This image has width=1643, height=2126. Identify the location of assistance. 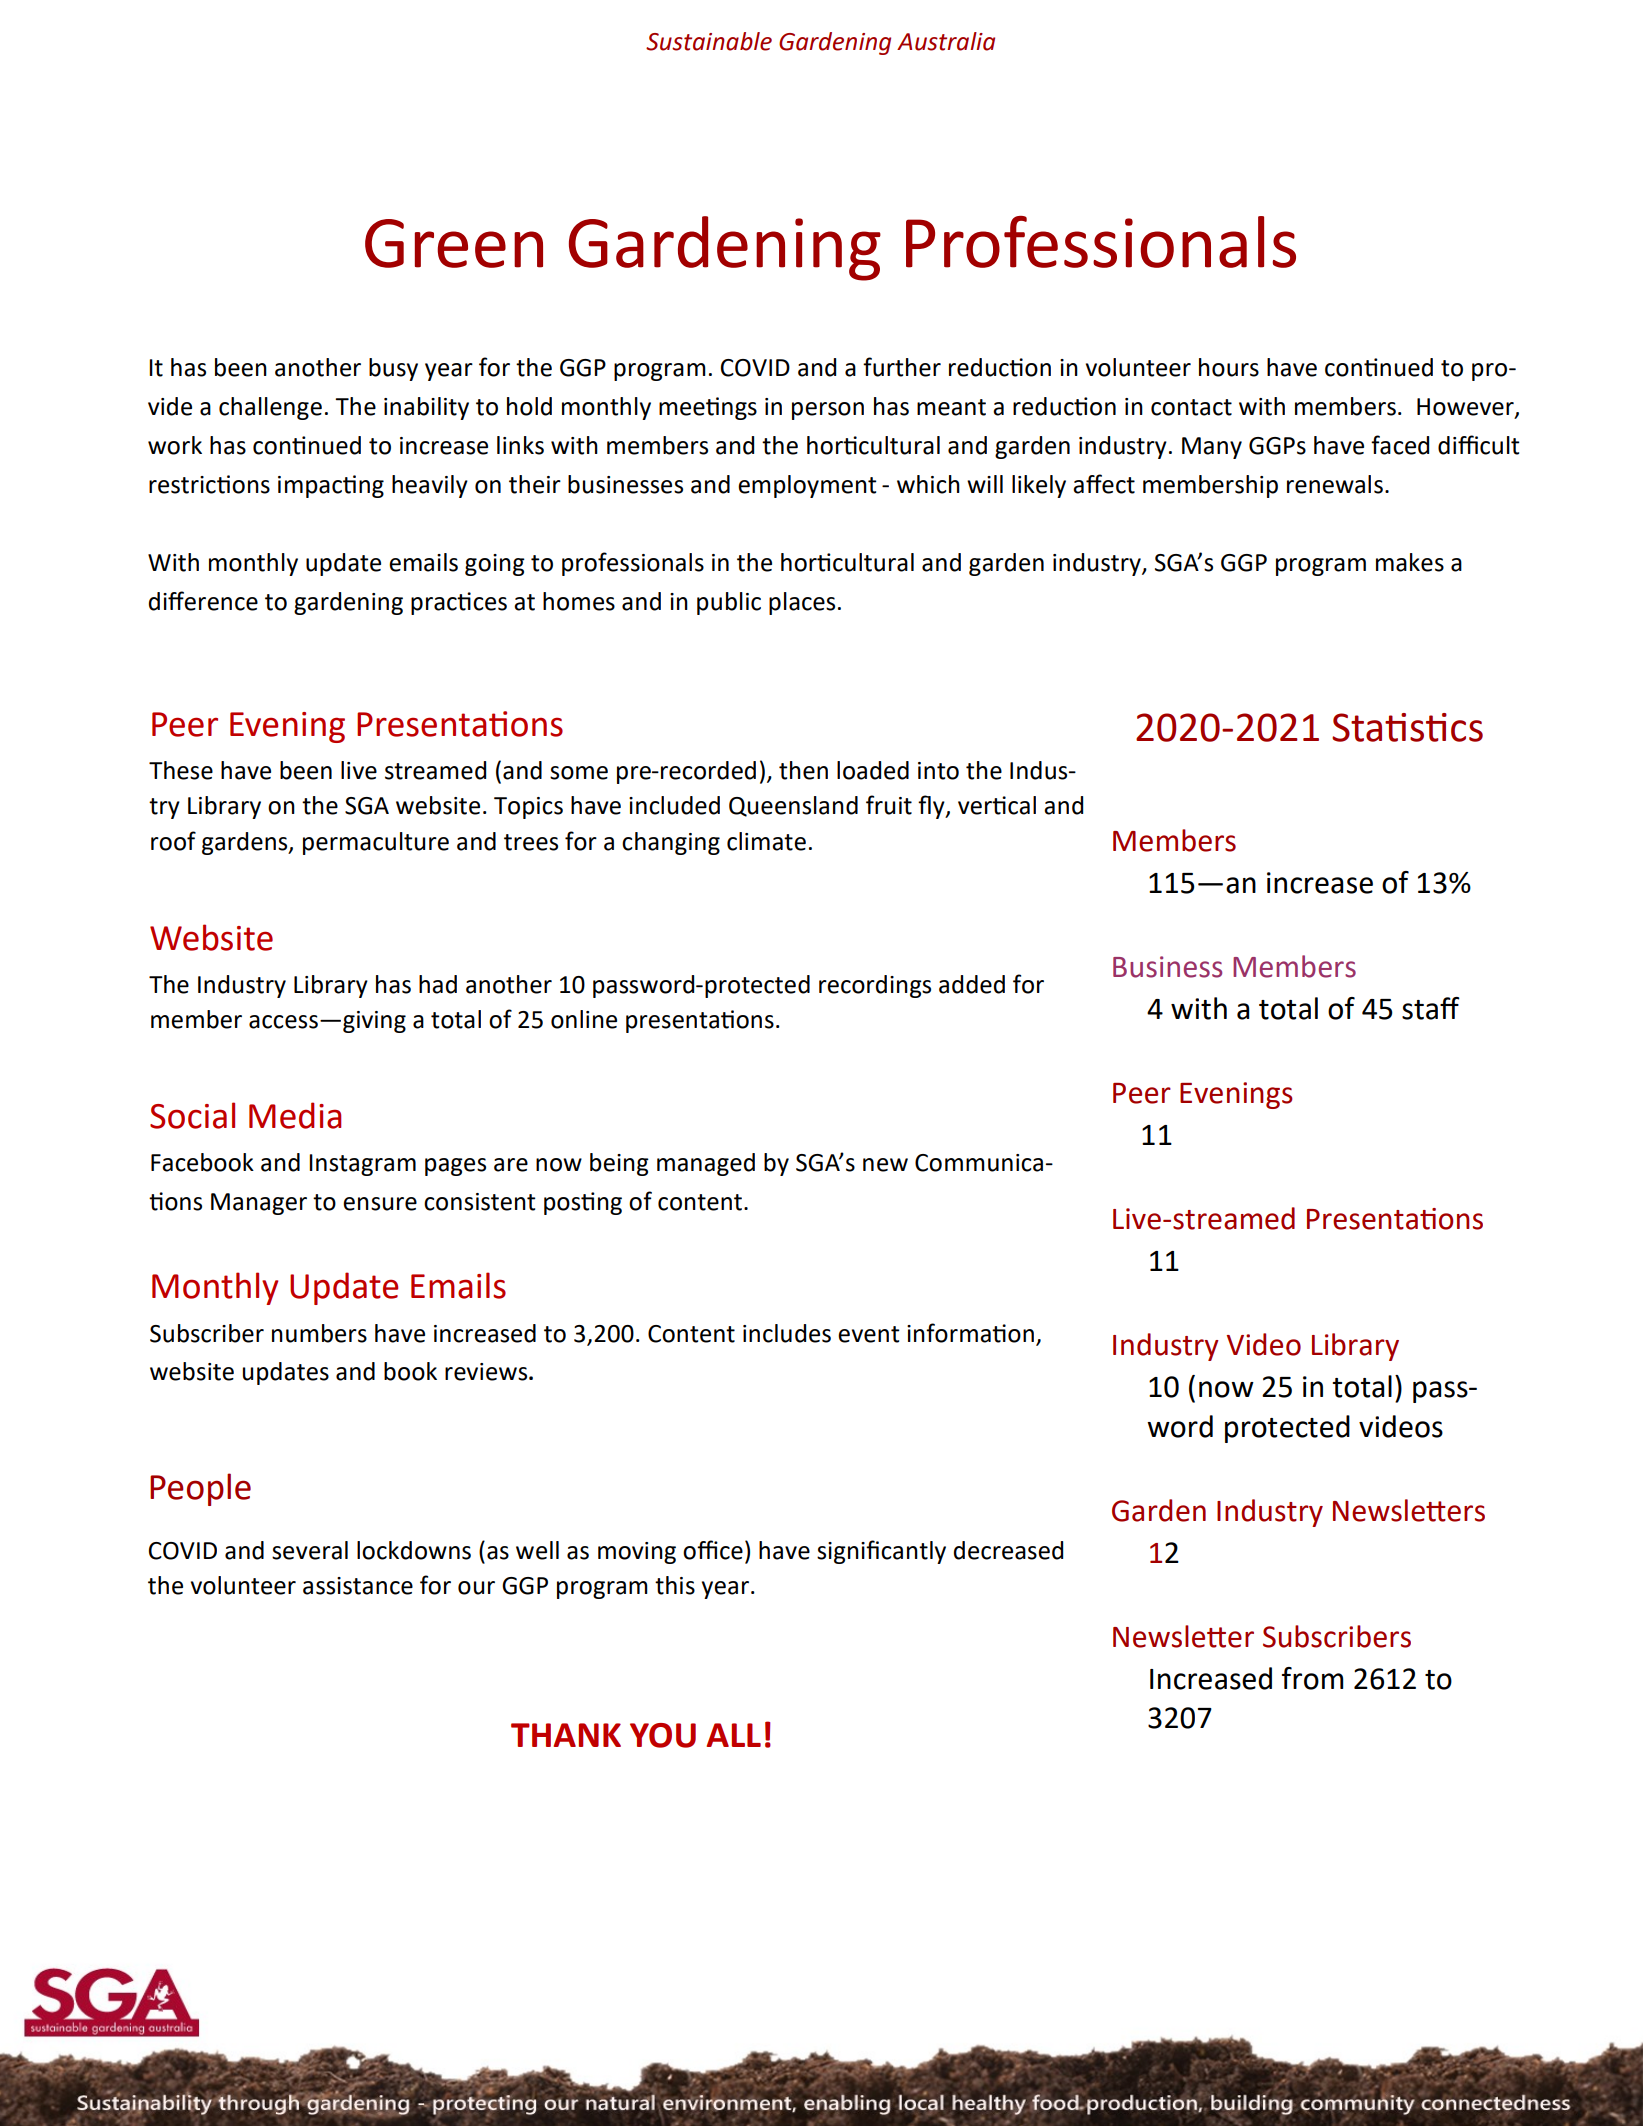
(358, 1586).
